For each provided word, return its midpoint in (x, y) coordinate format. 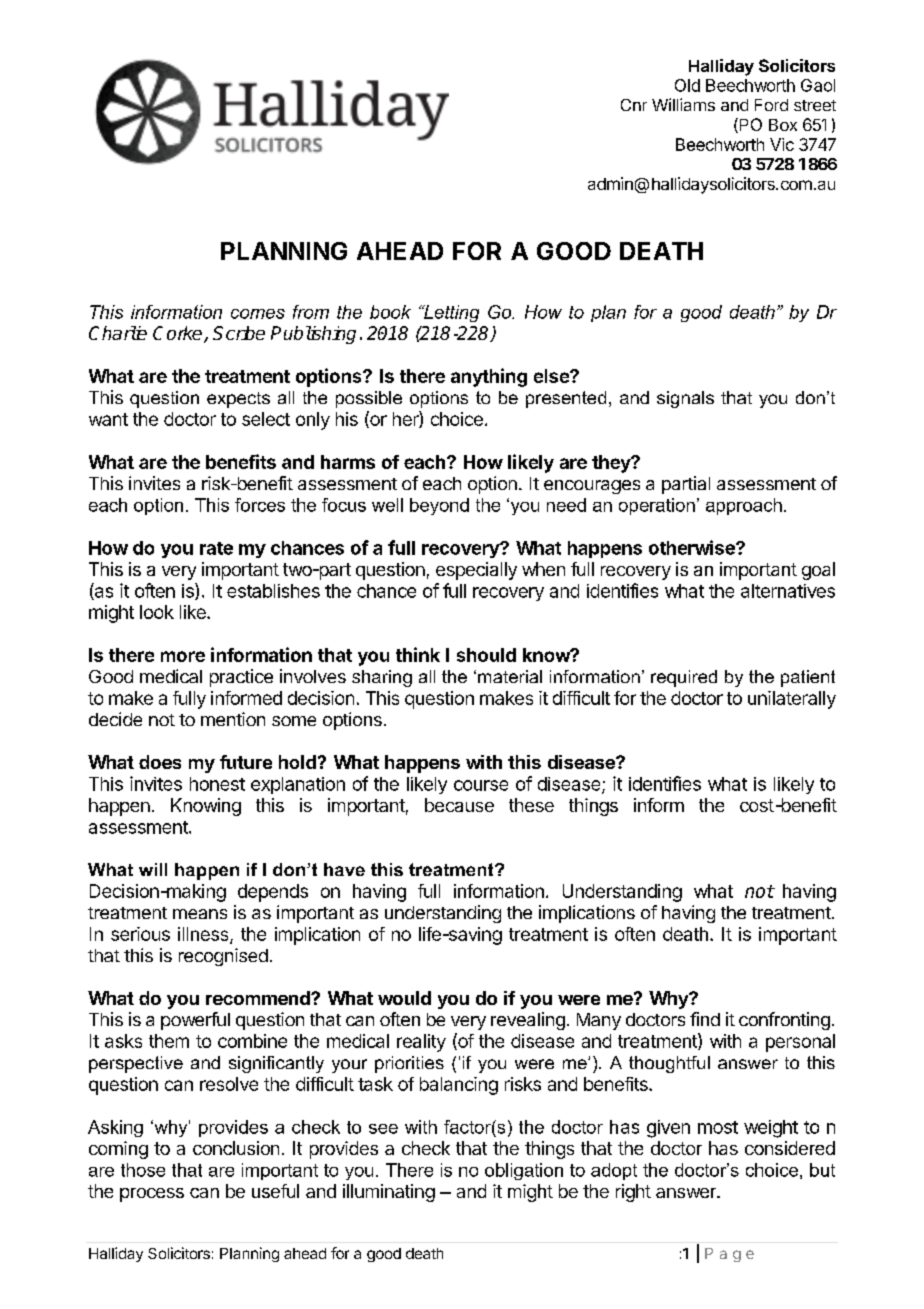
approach (744, 506)
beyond (439, 506)
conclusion (236, 1148)
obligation (524, 1171)
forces (260, 505)
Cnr (634, 105)
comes (258, 314)
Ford (771, 105)
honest (217, 784)
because (459, 805)
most (718, 1127)
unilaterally (792, 700)
